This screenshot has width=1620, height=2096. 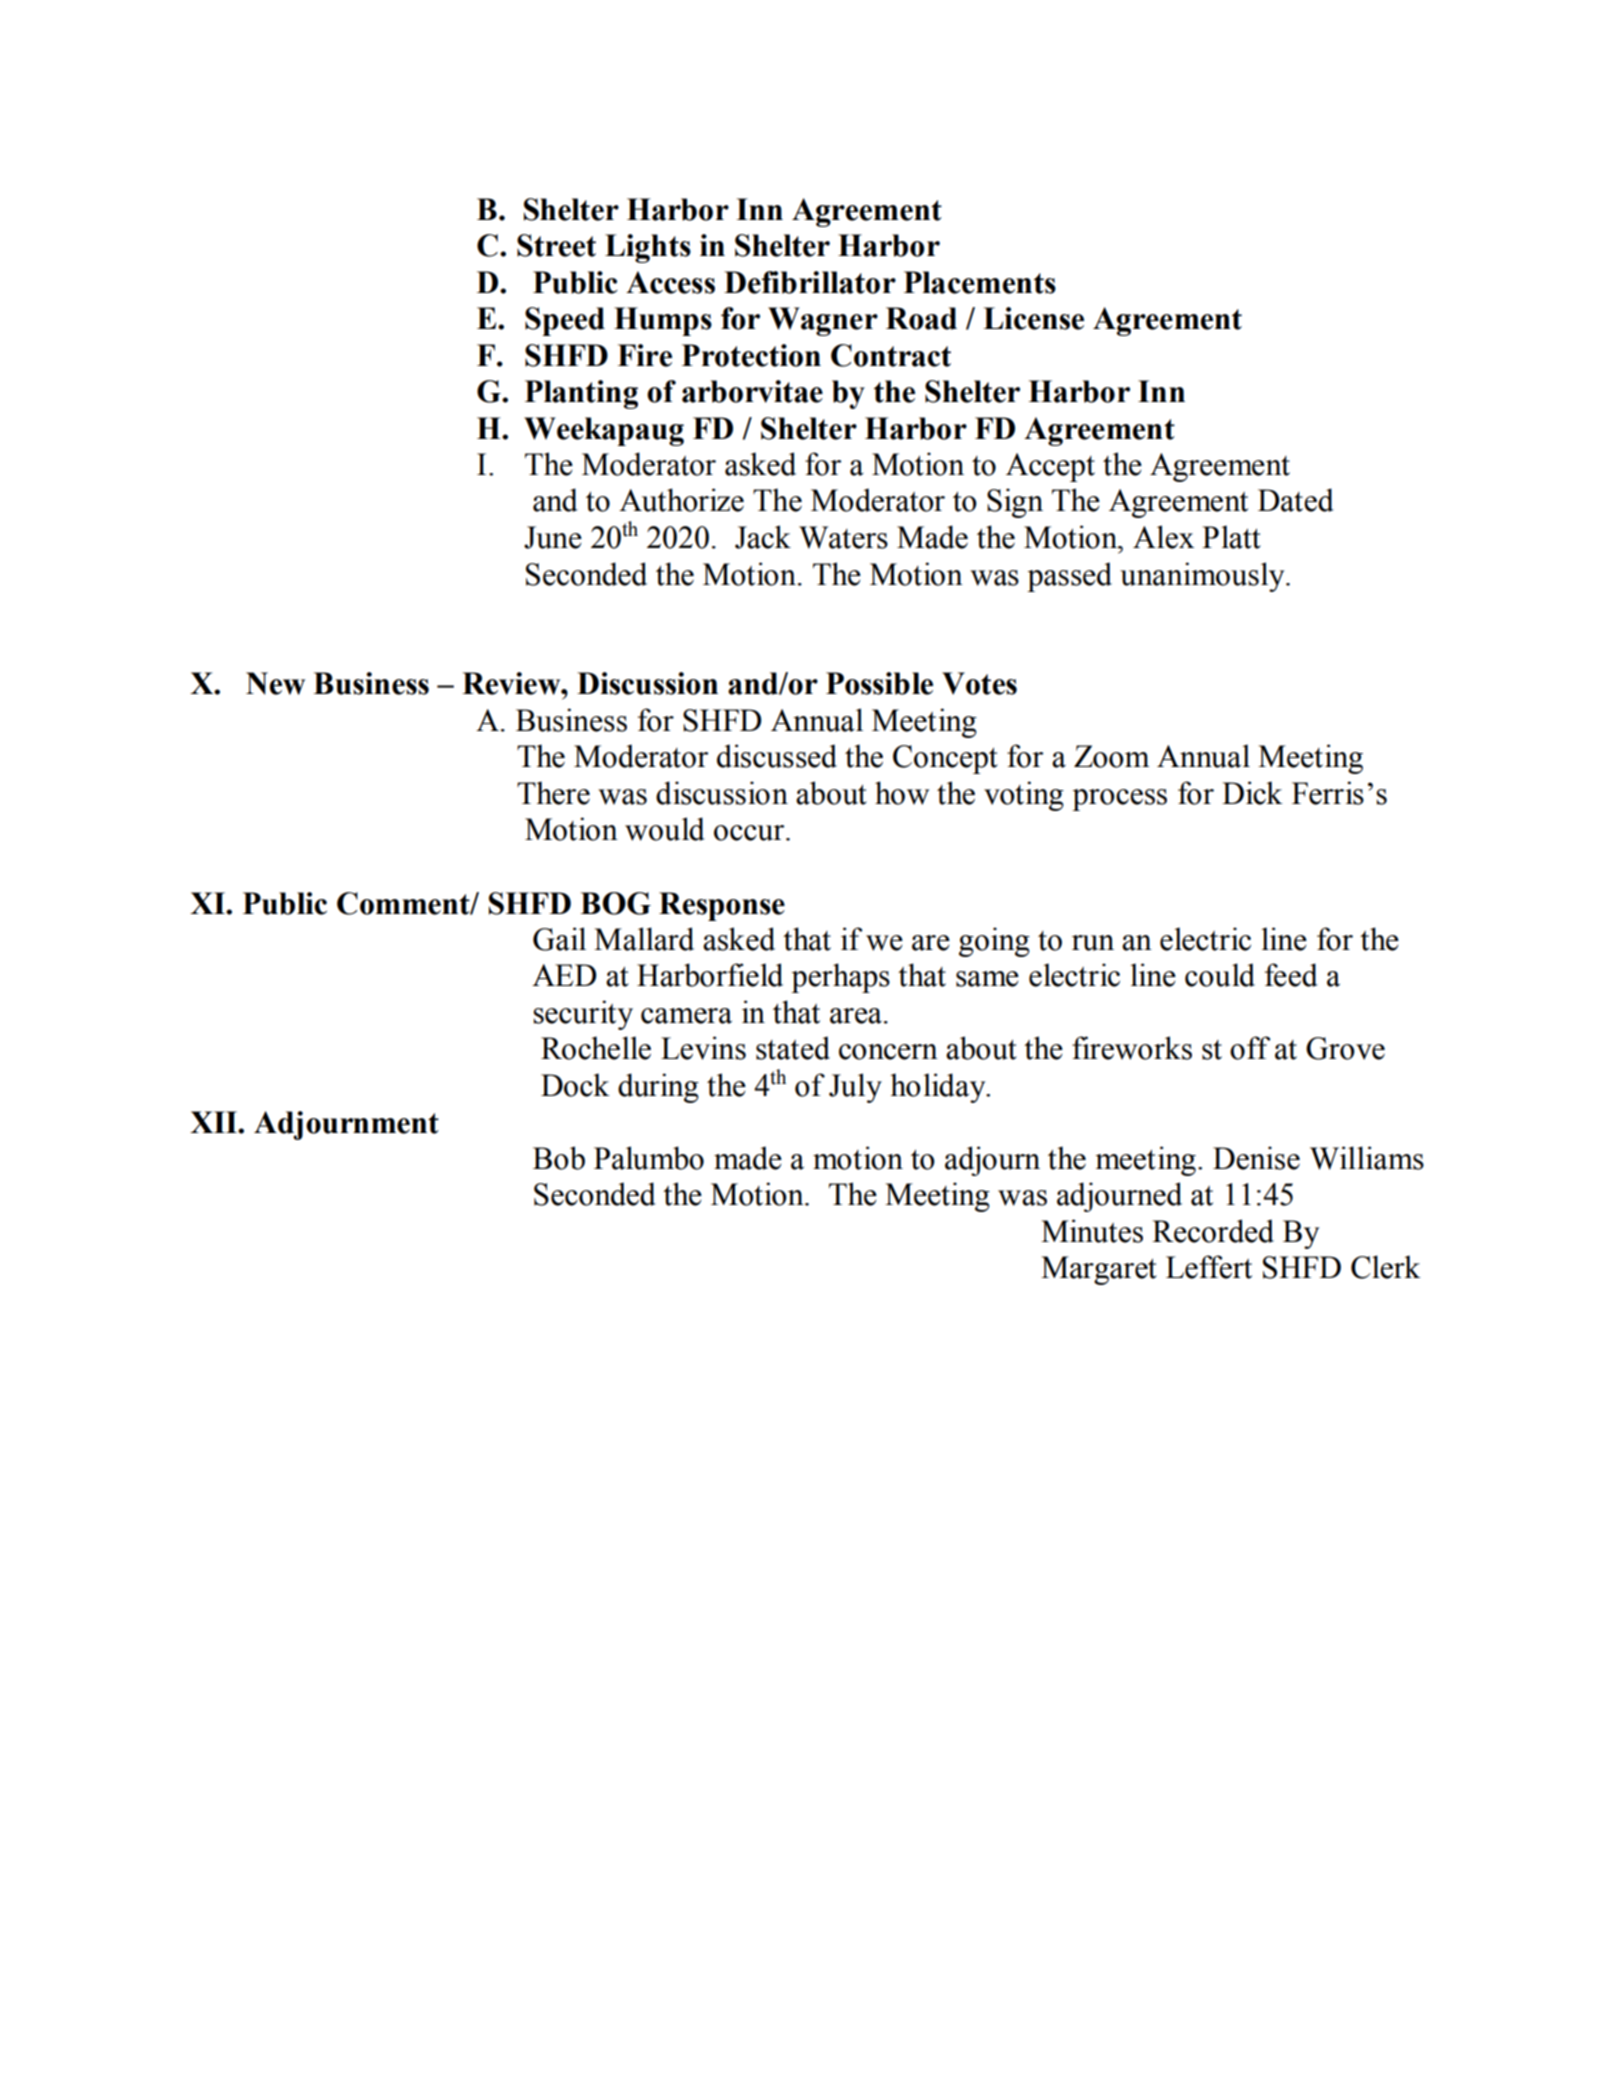 What do you see at coordinates (1296, 500) in the screenshot?
I see `Dated` at bounding box center [1296, 500].
